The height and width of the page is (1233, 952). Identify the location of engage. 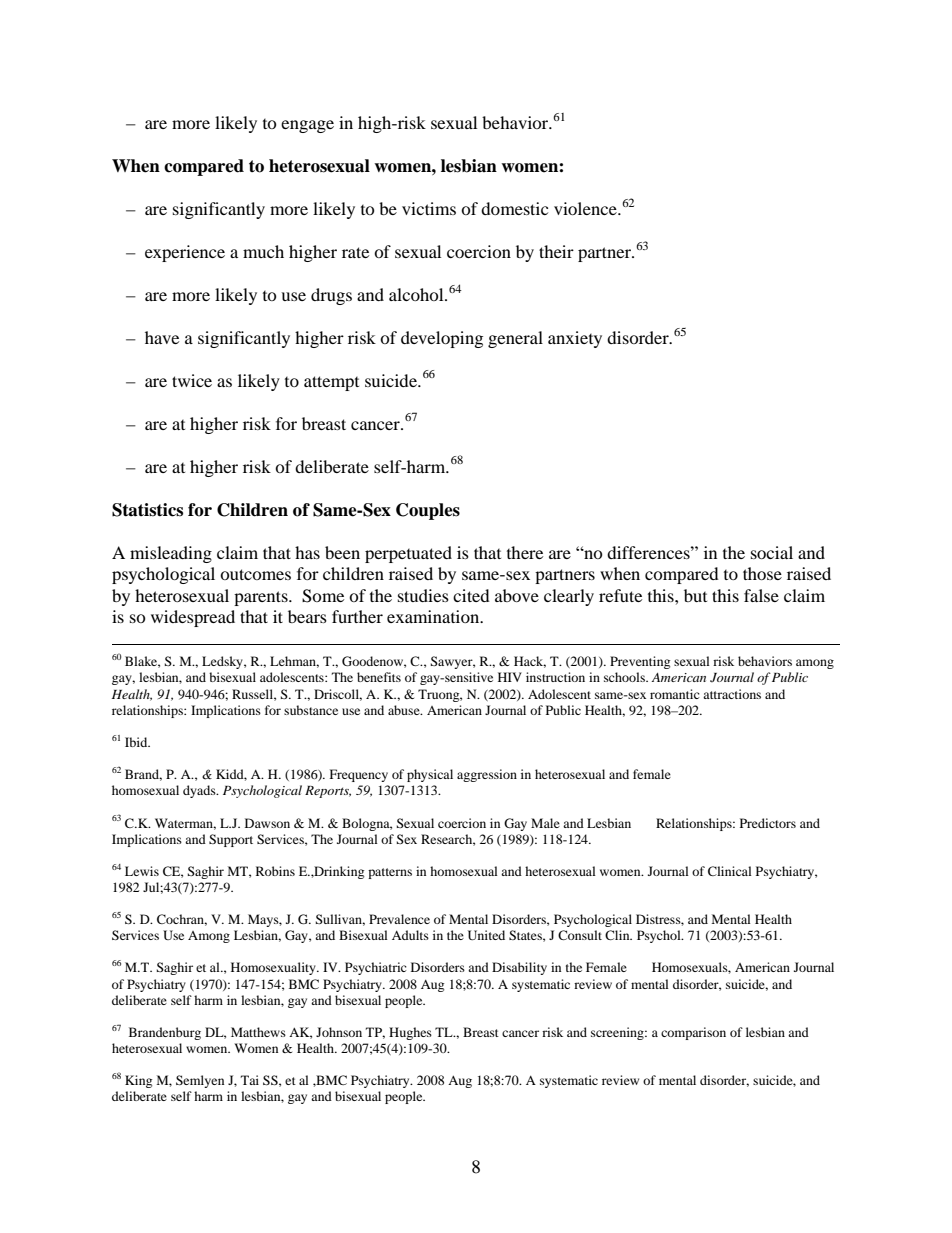
(307, 126).
